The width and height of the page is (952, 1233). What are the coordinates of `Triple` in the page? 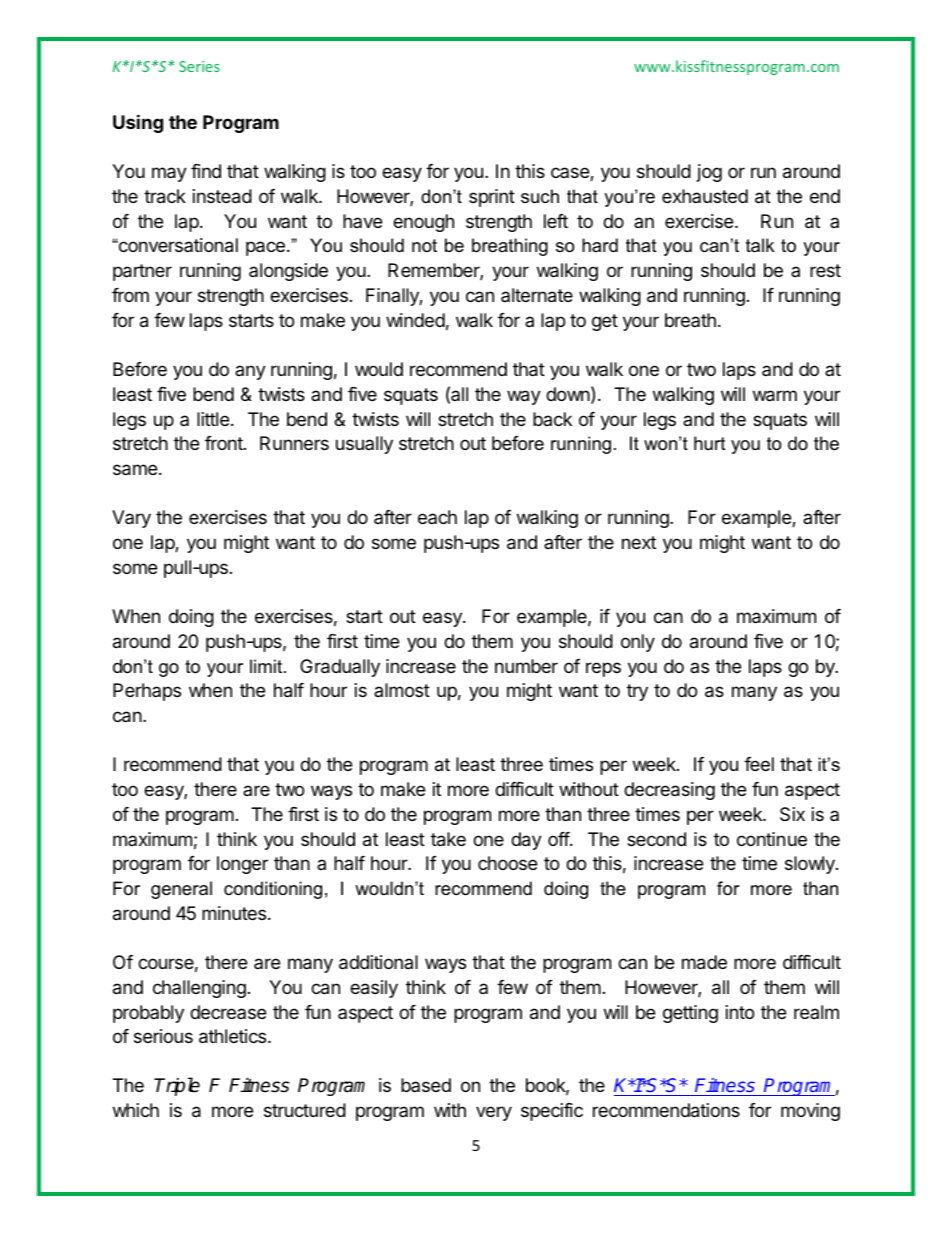 It's located at (177, 1086).
